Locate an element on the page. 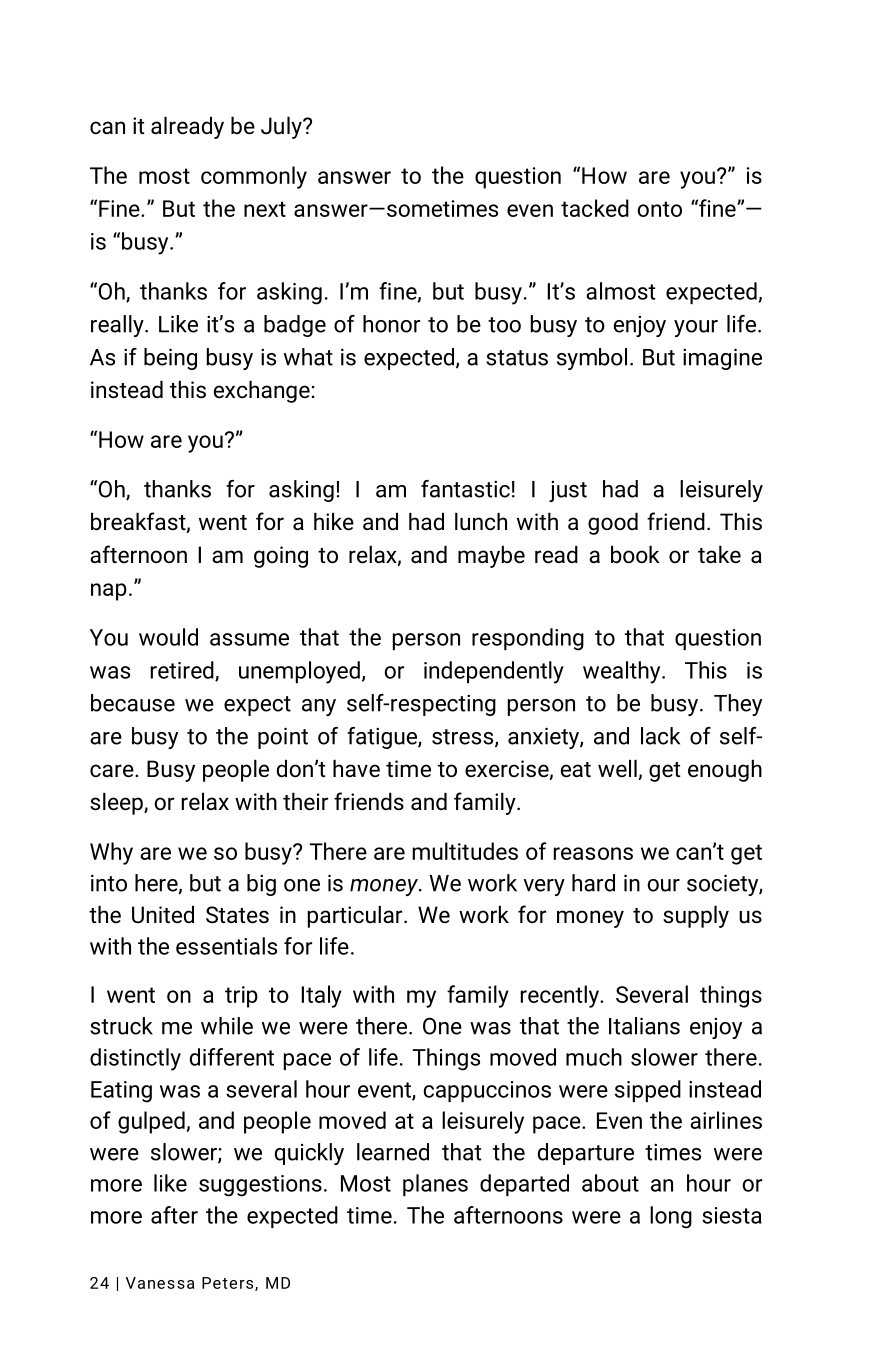 This document has height=1345, width=896. onto is located at coordinates (659, 209).
